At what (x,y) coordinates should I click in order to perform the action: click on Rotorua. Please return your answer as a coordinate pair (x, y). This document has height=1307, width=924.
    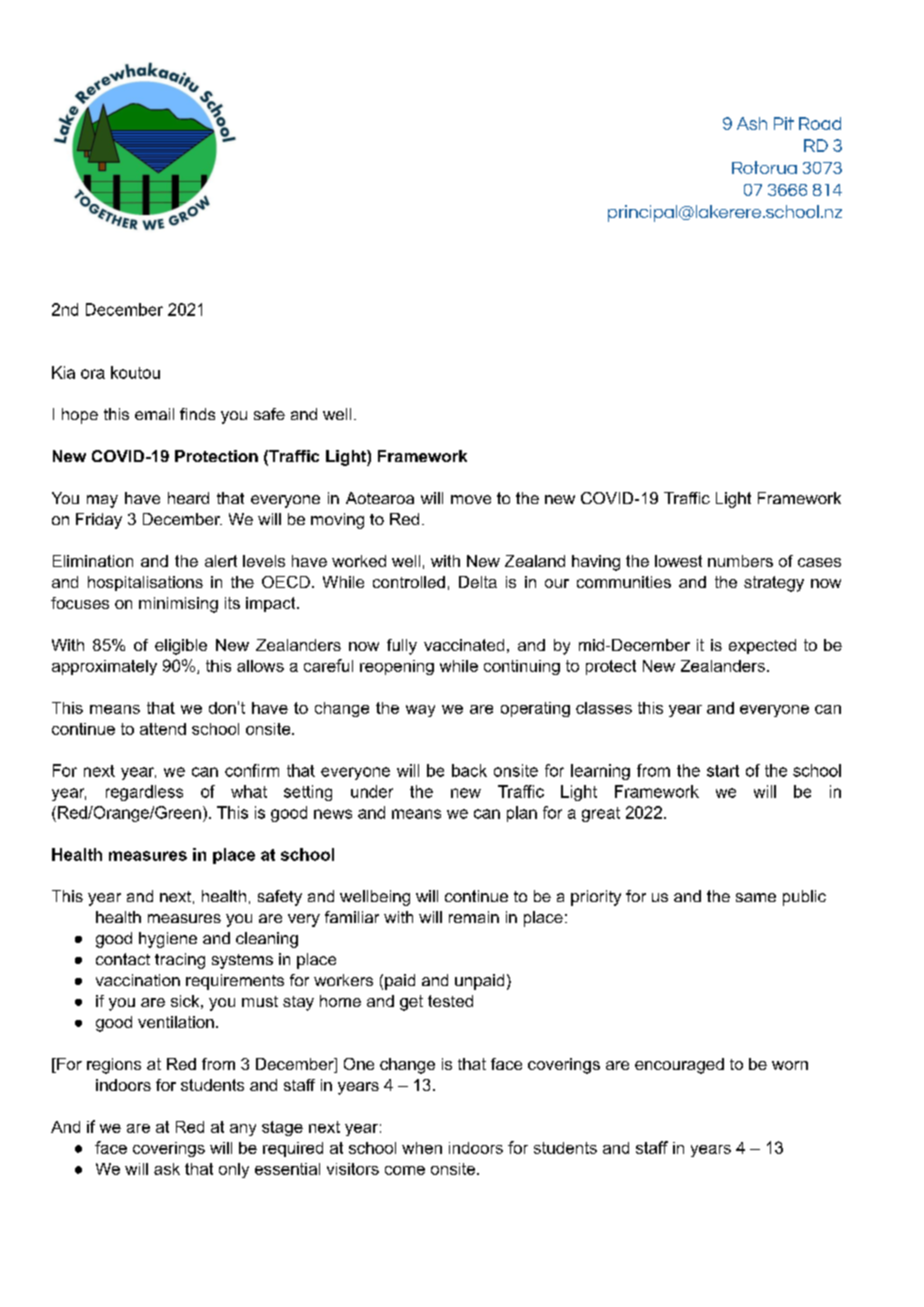
    Looking at the image, I should click on (764, 167).
